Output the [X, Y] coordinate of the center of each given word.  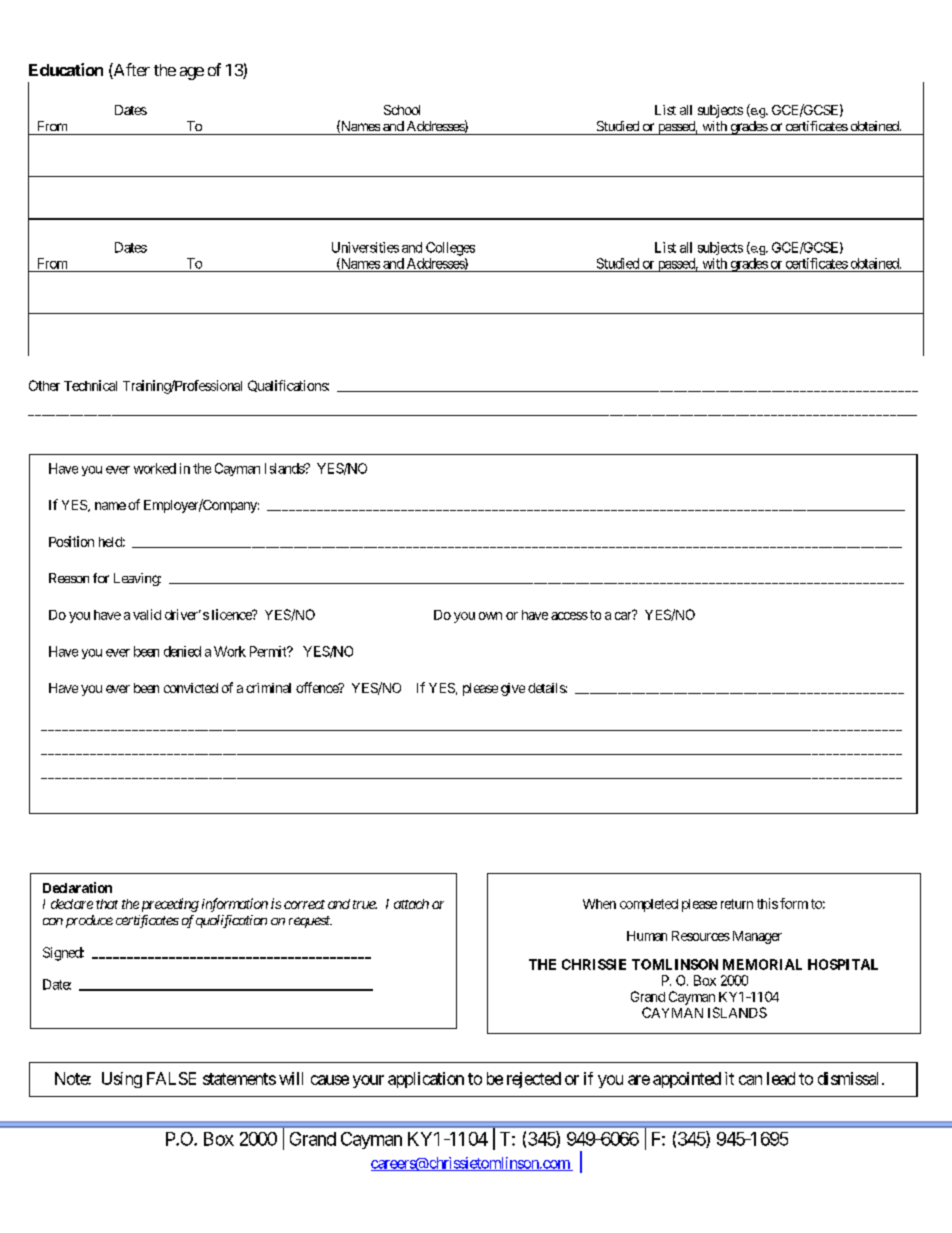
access [569, 616]
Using [122, 1080]
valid [147, 614]
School [402, 110]
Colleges [450, 249]
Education [66, 69]
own [490, 616]
